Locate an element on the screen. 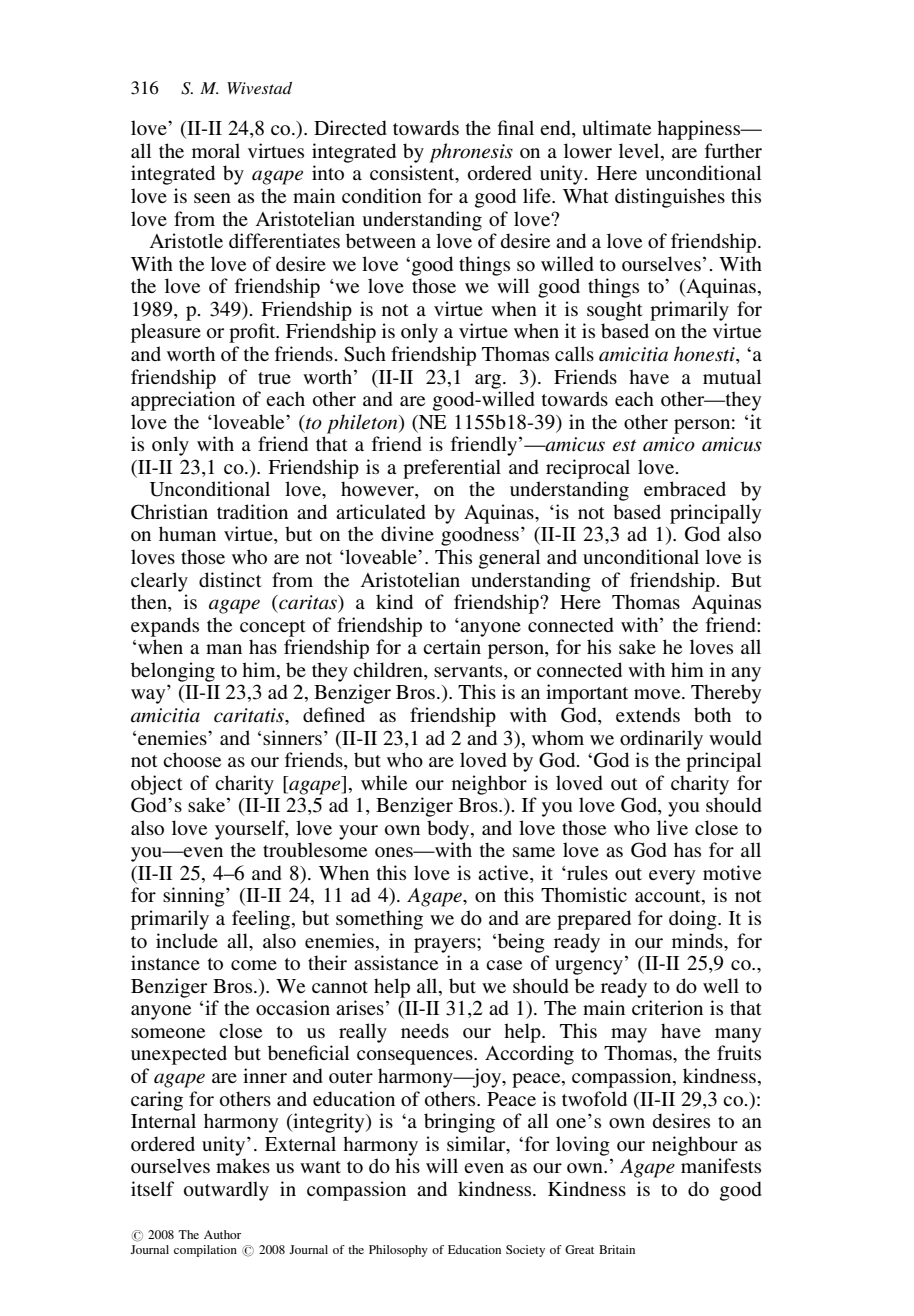  level is located at coordinates (640, 152).
